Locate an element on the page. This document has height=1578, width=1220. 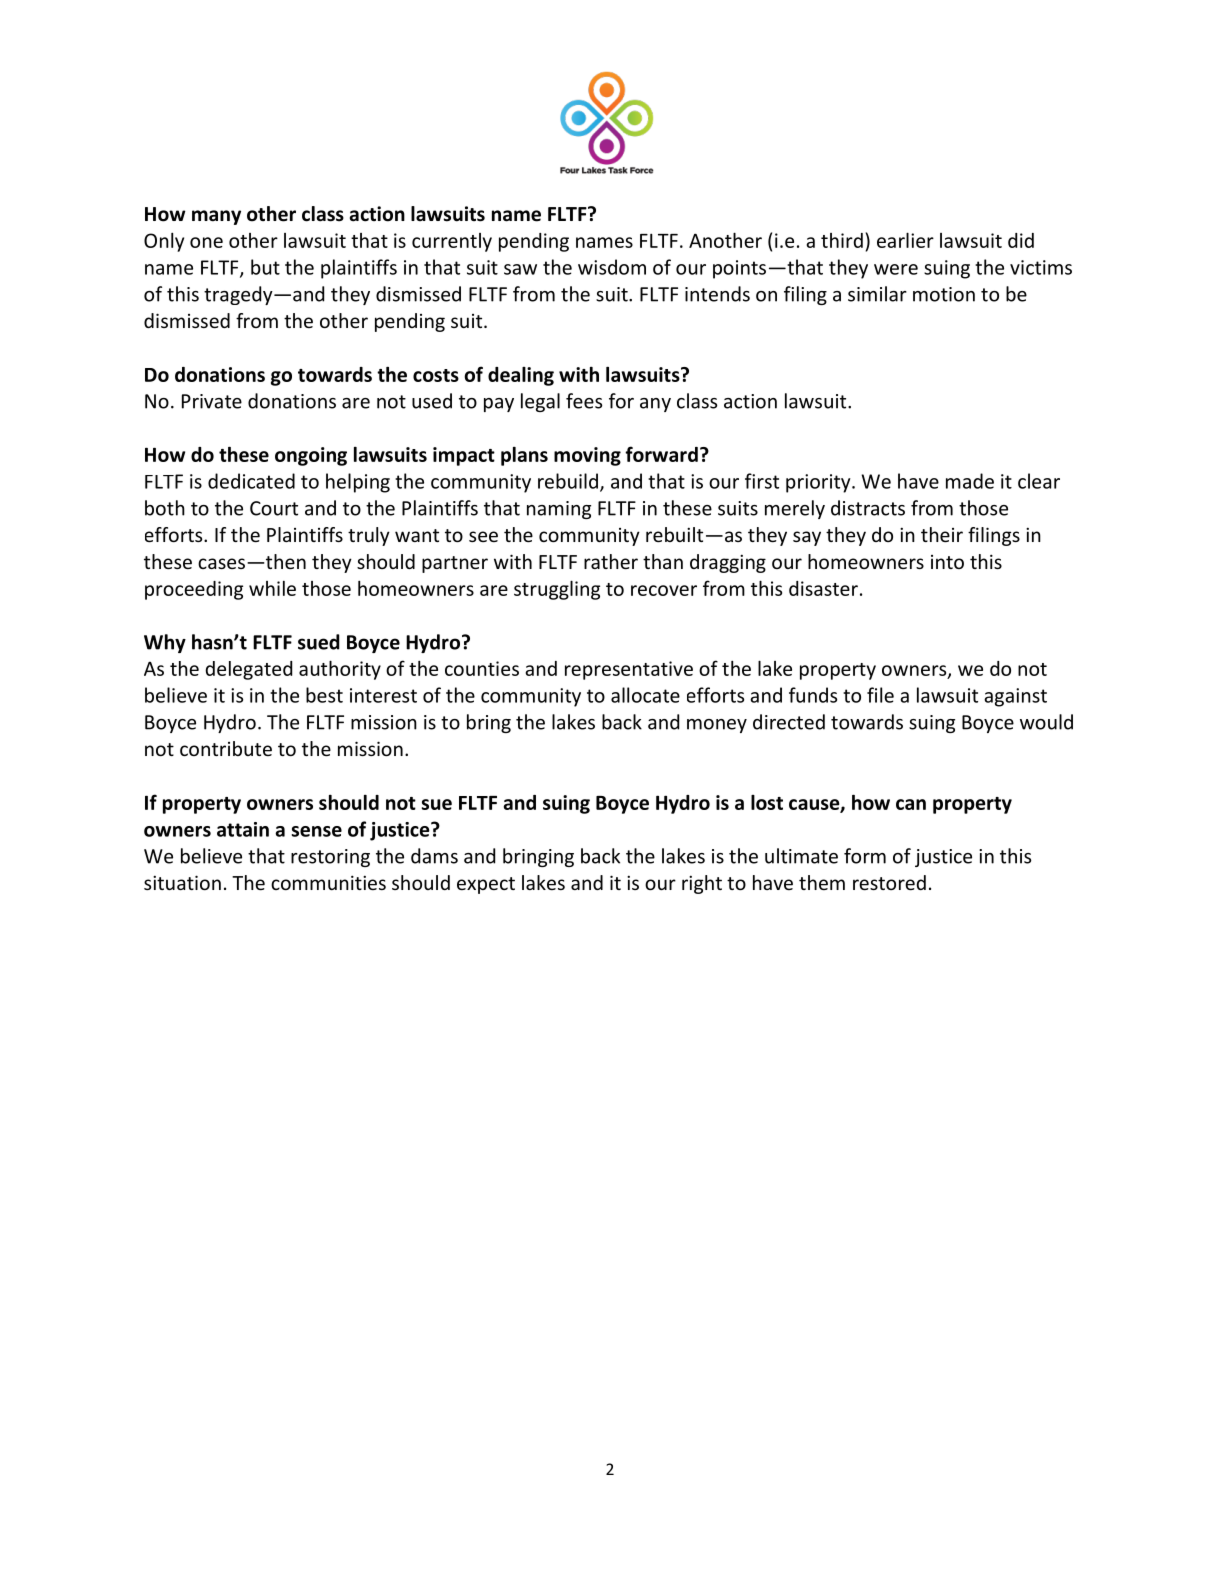
restoring is located at coordinates (330, 858).
